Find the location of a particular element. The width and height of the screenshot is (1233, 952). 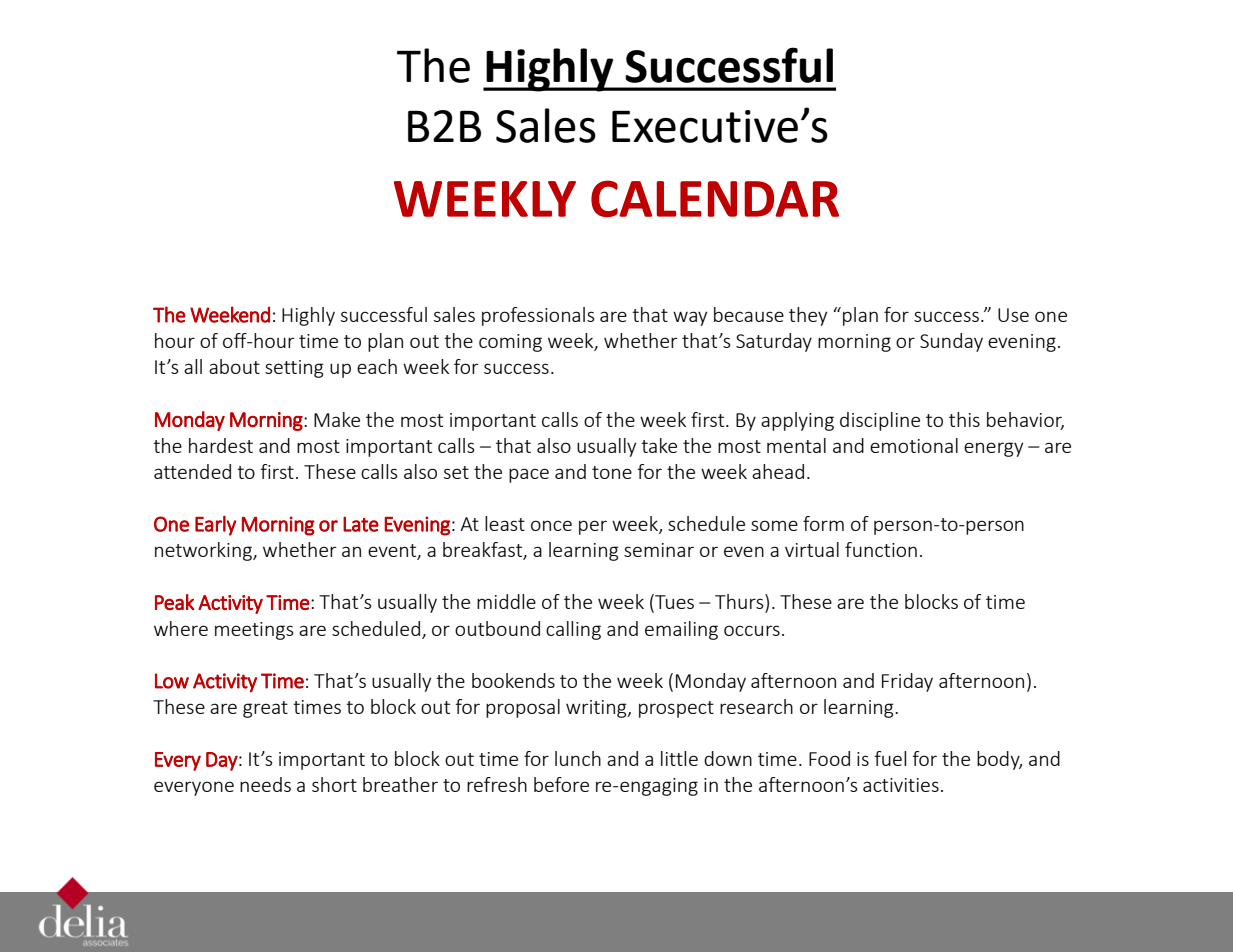

needs is located at coordinates (265, 784).
